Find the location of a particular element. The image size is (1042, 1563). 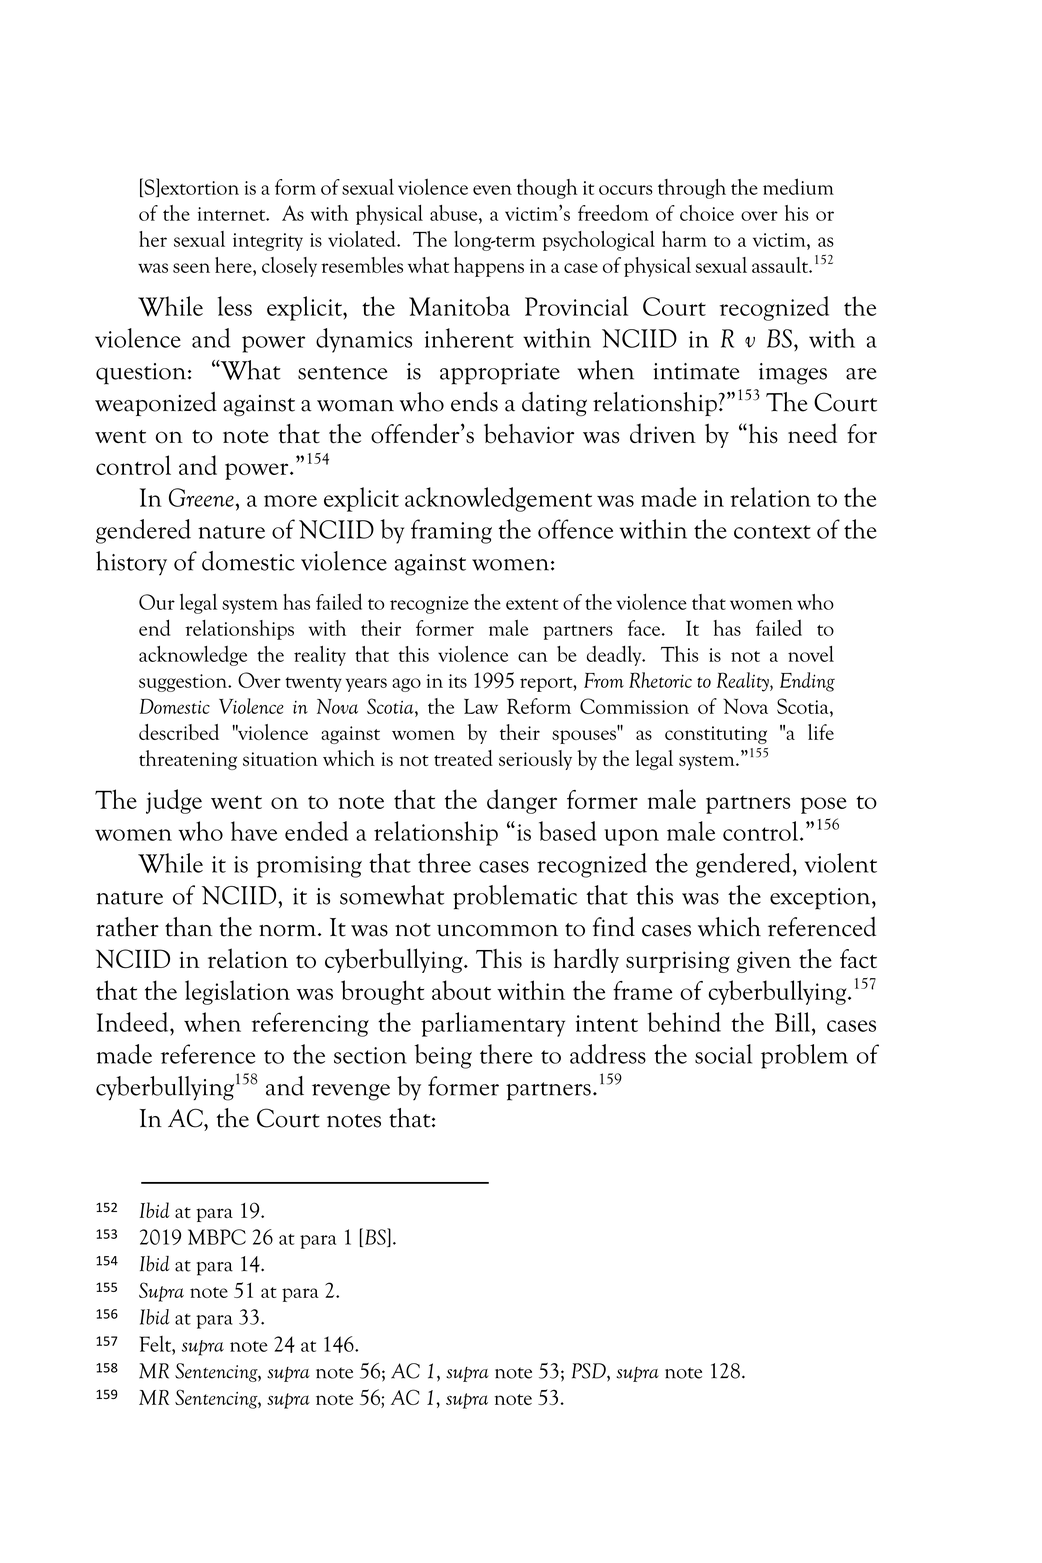

threatening is located at coordinates (188, 760).
